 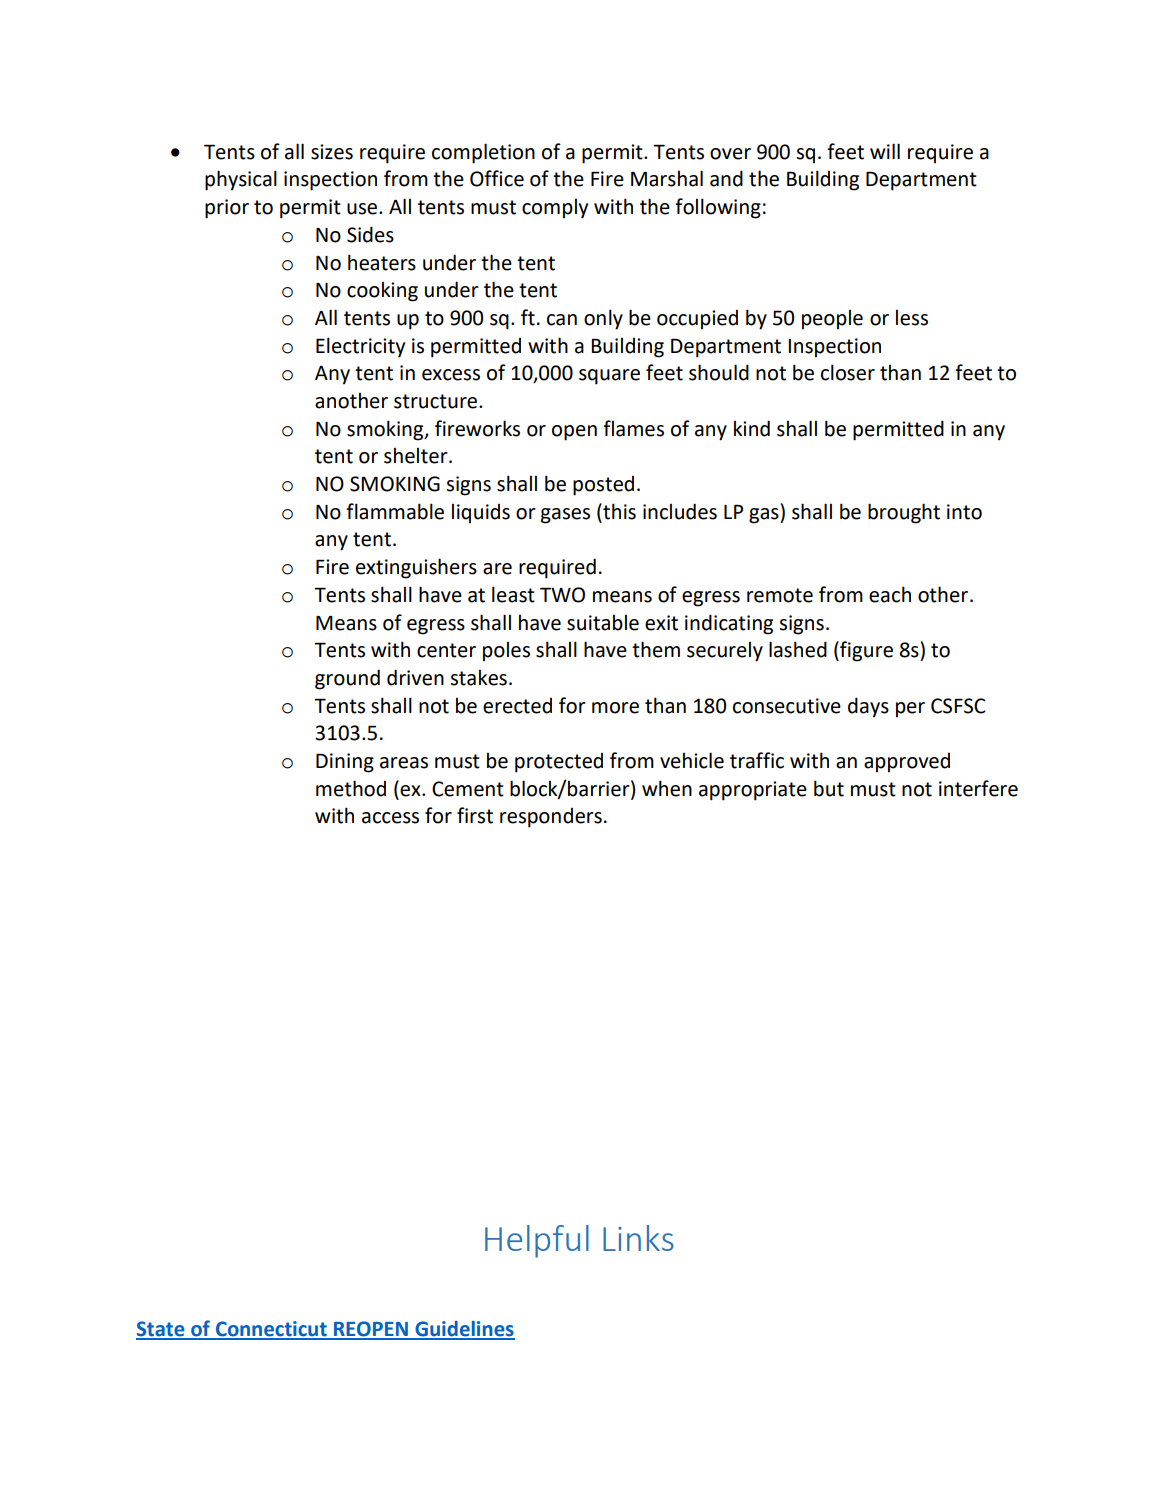 I want to click on days, so click(x=868, y=707).
